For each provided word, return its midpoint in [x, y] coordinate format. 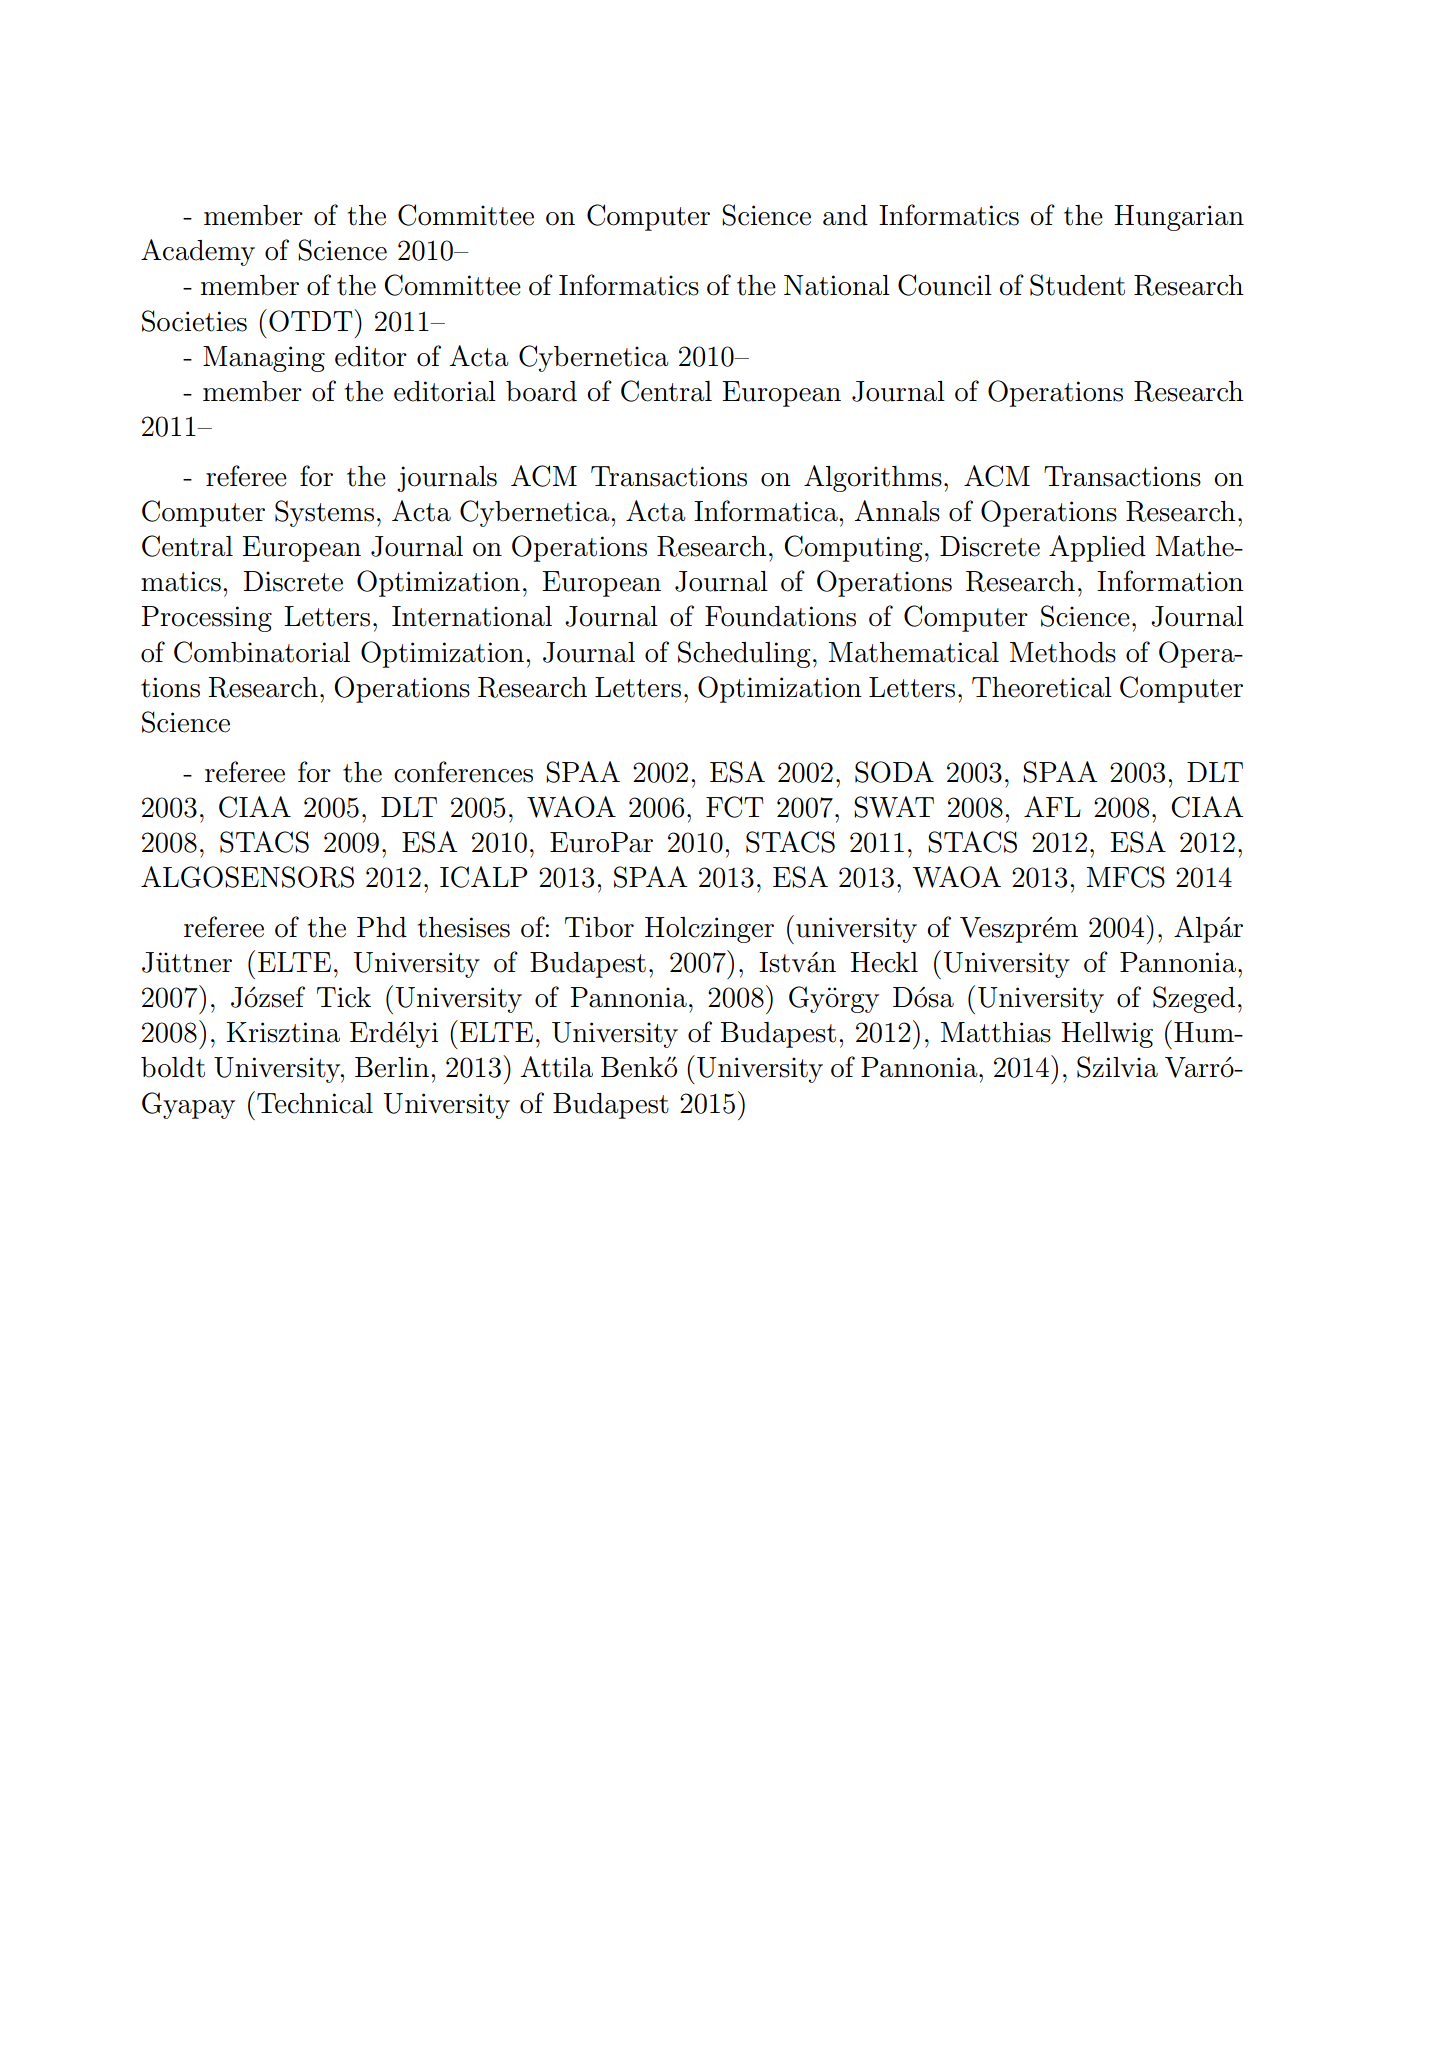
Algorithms [873, 478]
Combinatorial [262, 652]
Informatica [767, 511]
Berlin [392, 1067]
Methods [1063, 652]
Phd [382, 927]
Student [1077, 285]
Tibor [599, 927]
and [845, 215]
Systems [324, 513]
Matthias [996, 1032]
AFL [1052, 806]
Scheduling [744, 654]
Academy [198, 252]
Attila [557, 1067]
